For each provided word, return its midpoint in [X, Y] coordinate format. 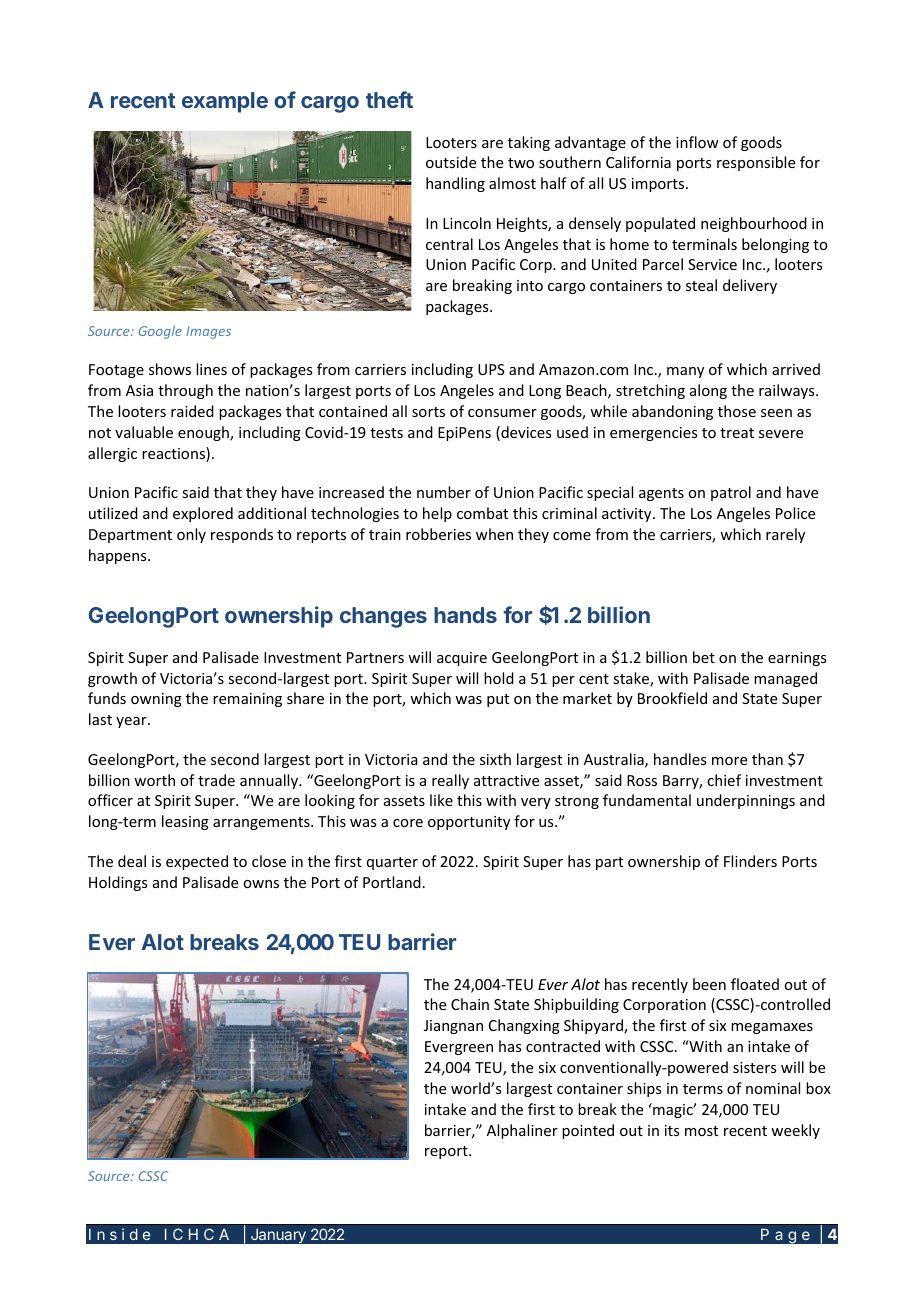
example [225, 102]
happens [119, 556]
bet [704, 657]
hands [465, 615]
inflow [697, 142]
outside [451, 162]
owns [261, 884]
